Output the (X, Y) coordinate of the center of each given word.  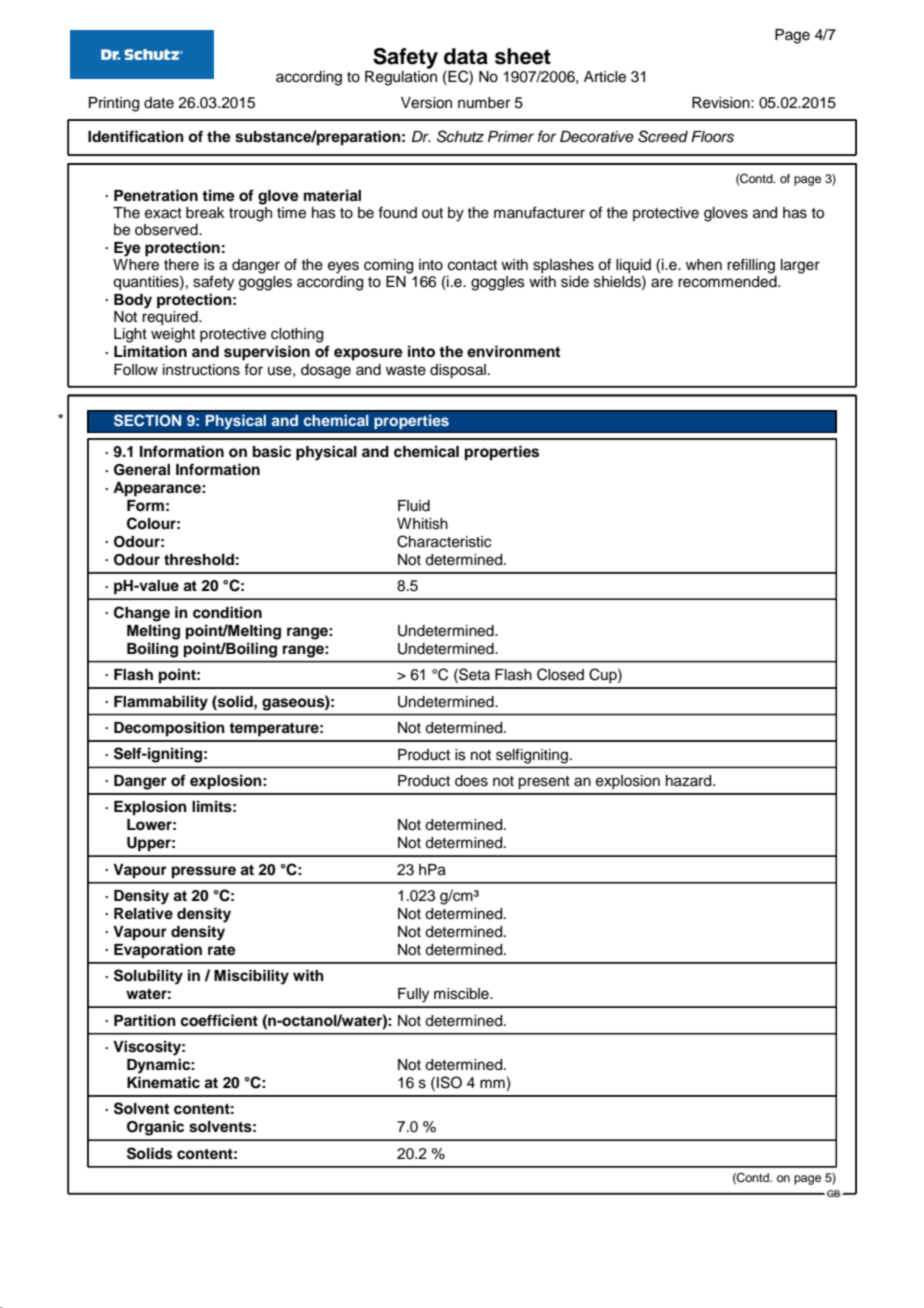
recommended (728, 282)
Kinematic (163, 1082)
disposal (458, 371)
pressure (204, 872)
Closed (560, 674)
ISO (449, 1082)
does (471, 781)
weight (173, 335)
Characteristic (444, 541)
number (484, 103)
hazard (690, 781)
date (159, 103)
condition (227, 612)
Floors (712, 137)
